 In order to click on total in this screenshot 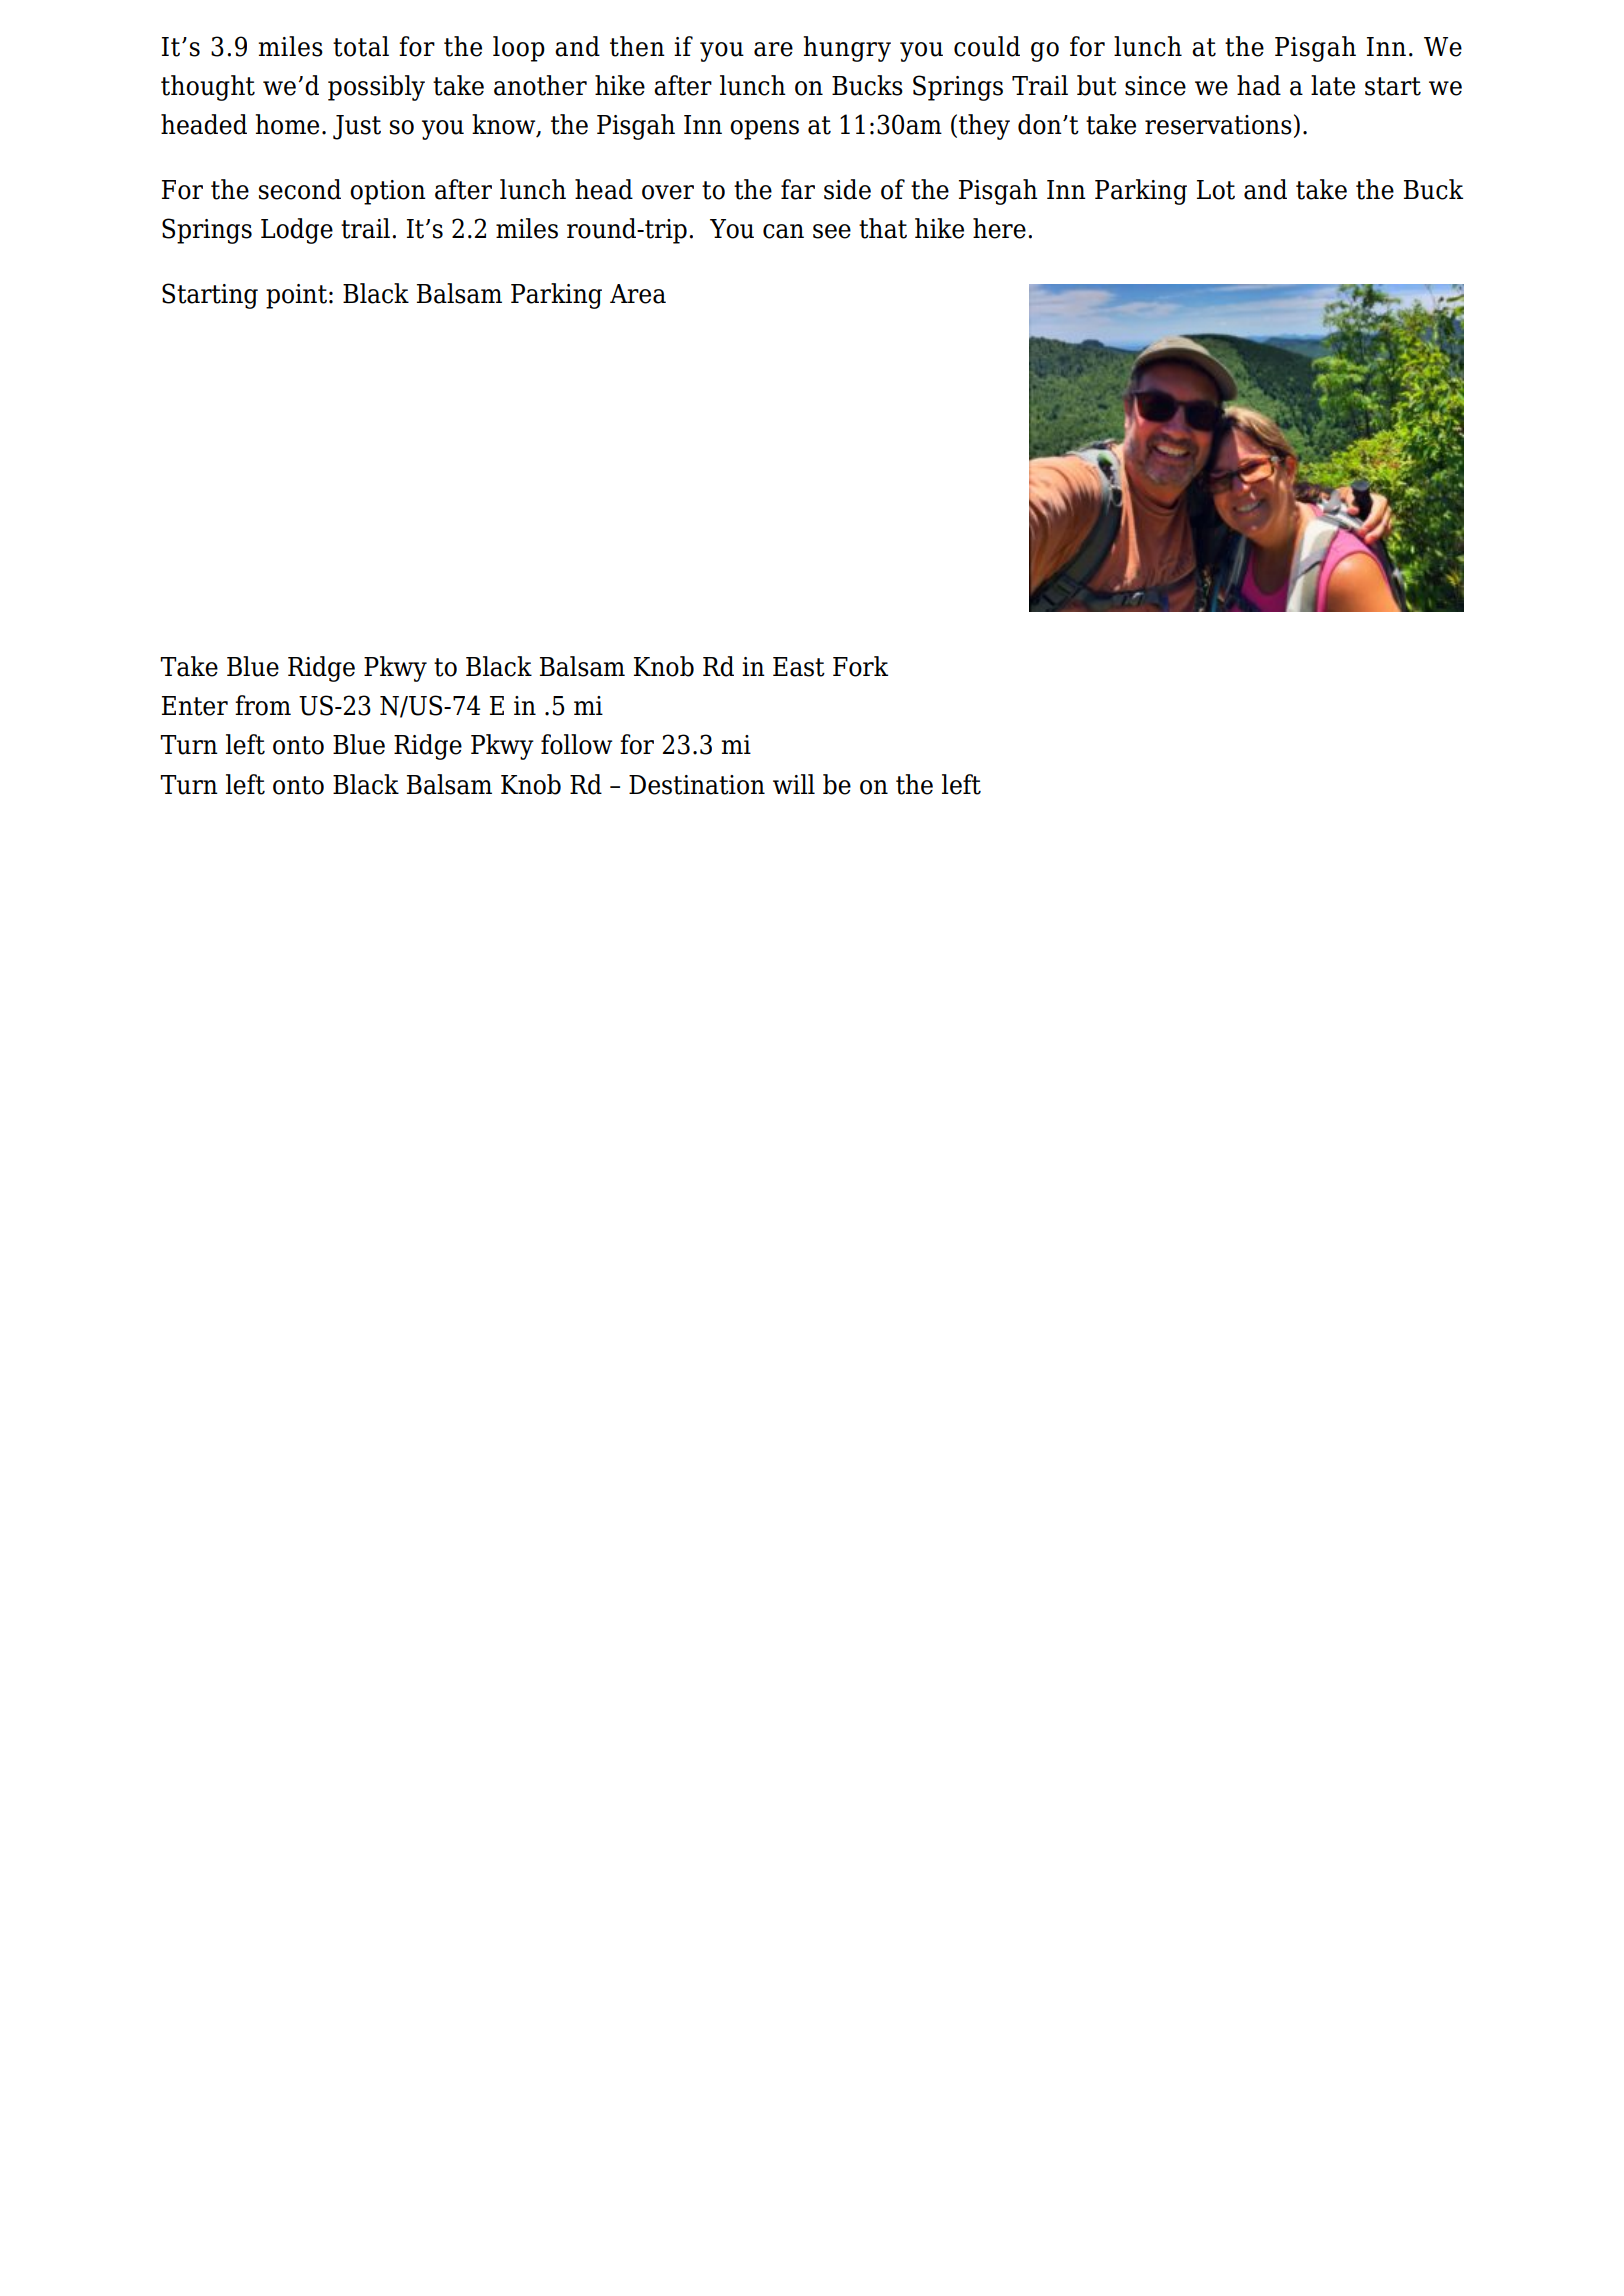, I will do `click(361, 46)`.
